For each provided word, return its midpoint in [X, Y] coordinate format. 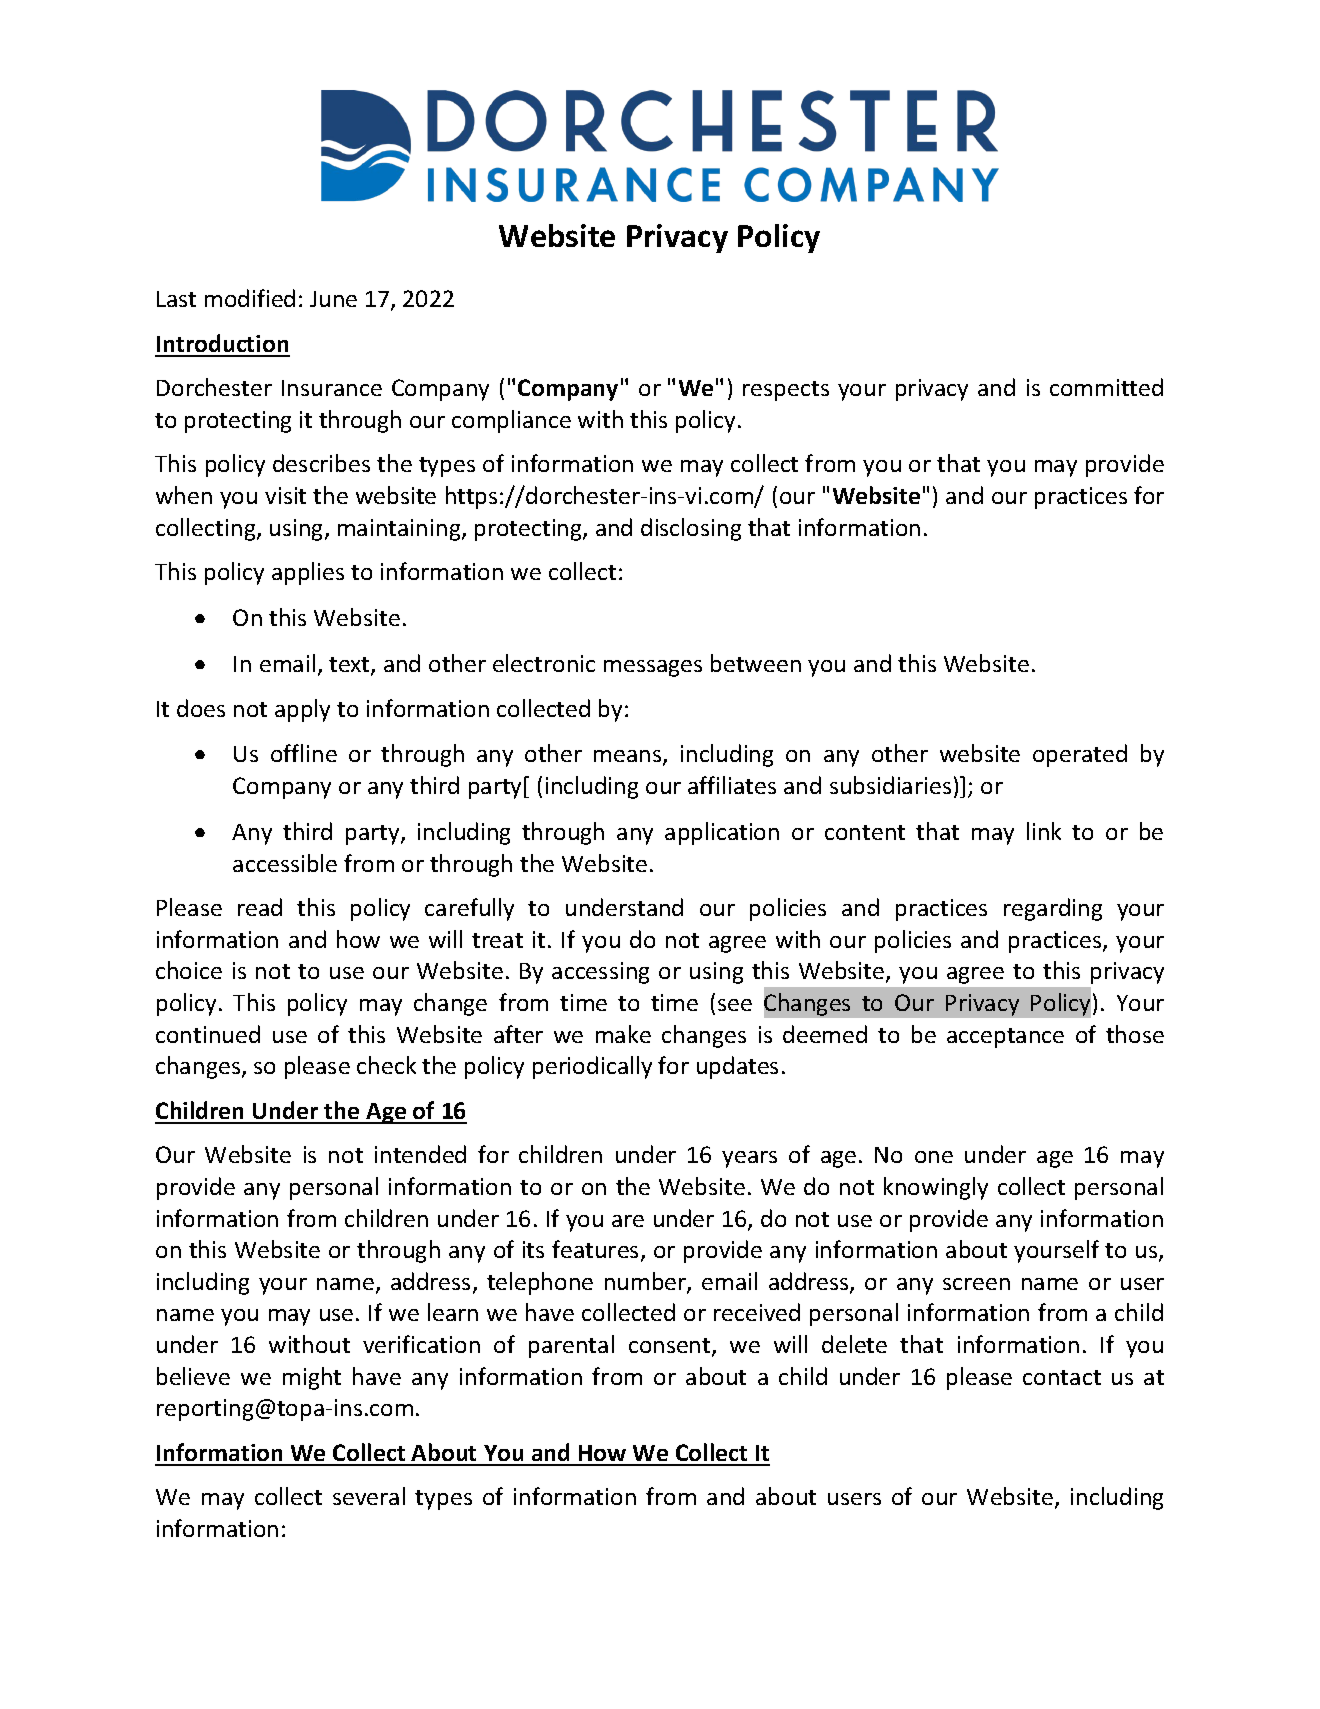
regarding [1053, 909]
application [722, 833]
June [333, 299]
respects [786, 391]
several [369, 1496]
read [260, 907]
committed [1106, 387]
